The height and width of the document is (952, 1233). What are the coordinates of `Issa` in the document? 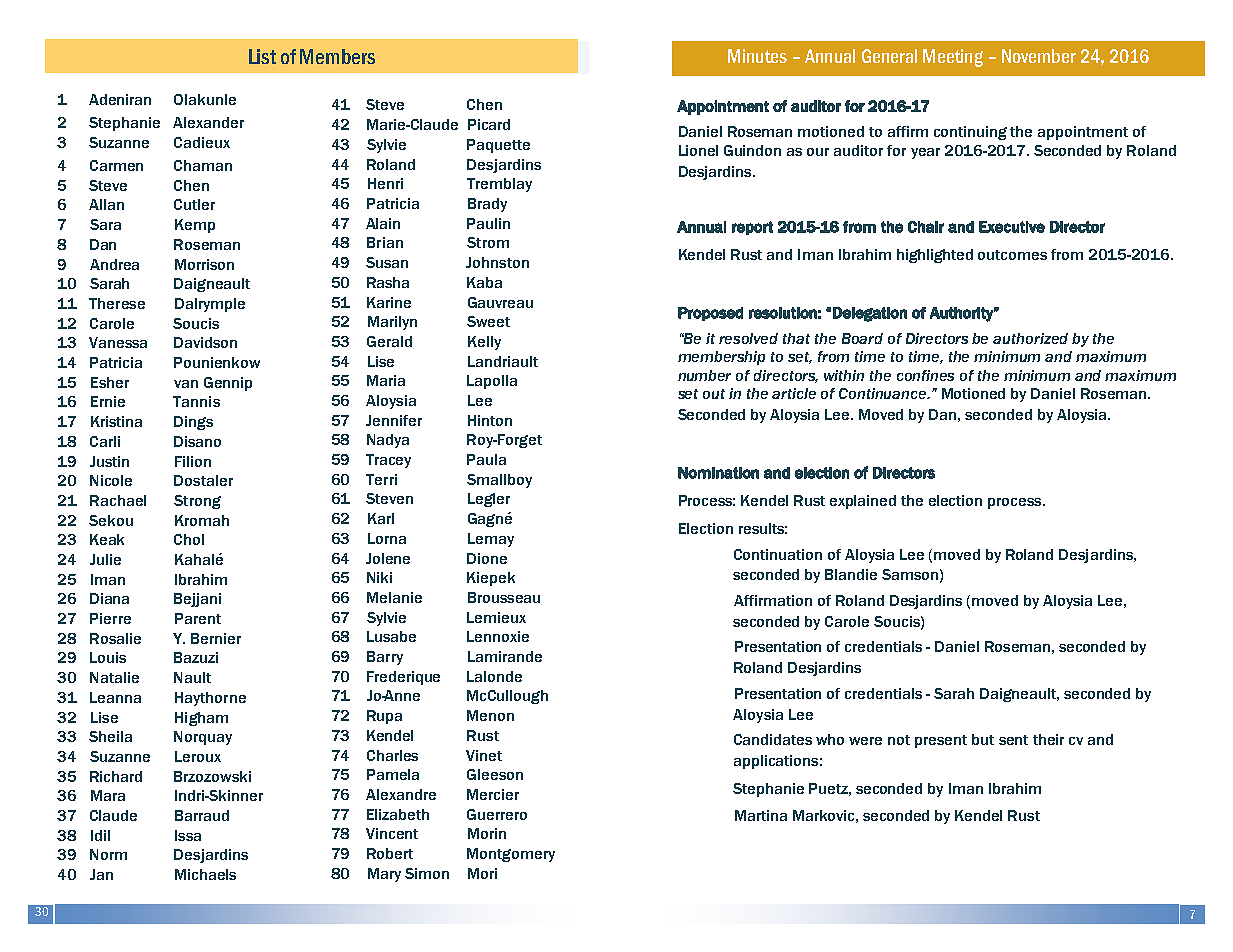 It's located at (188, 835).
